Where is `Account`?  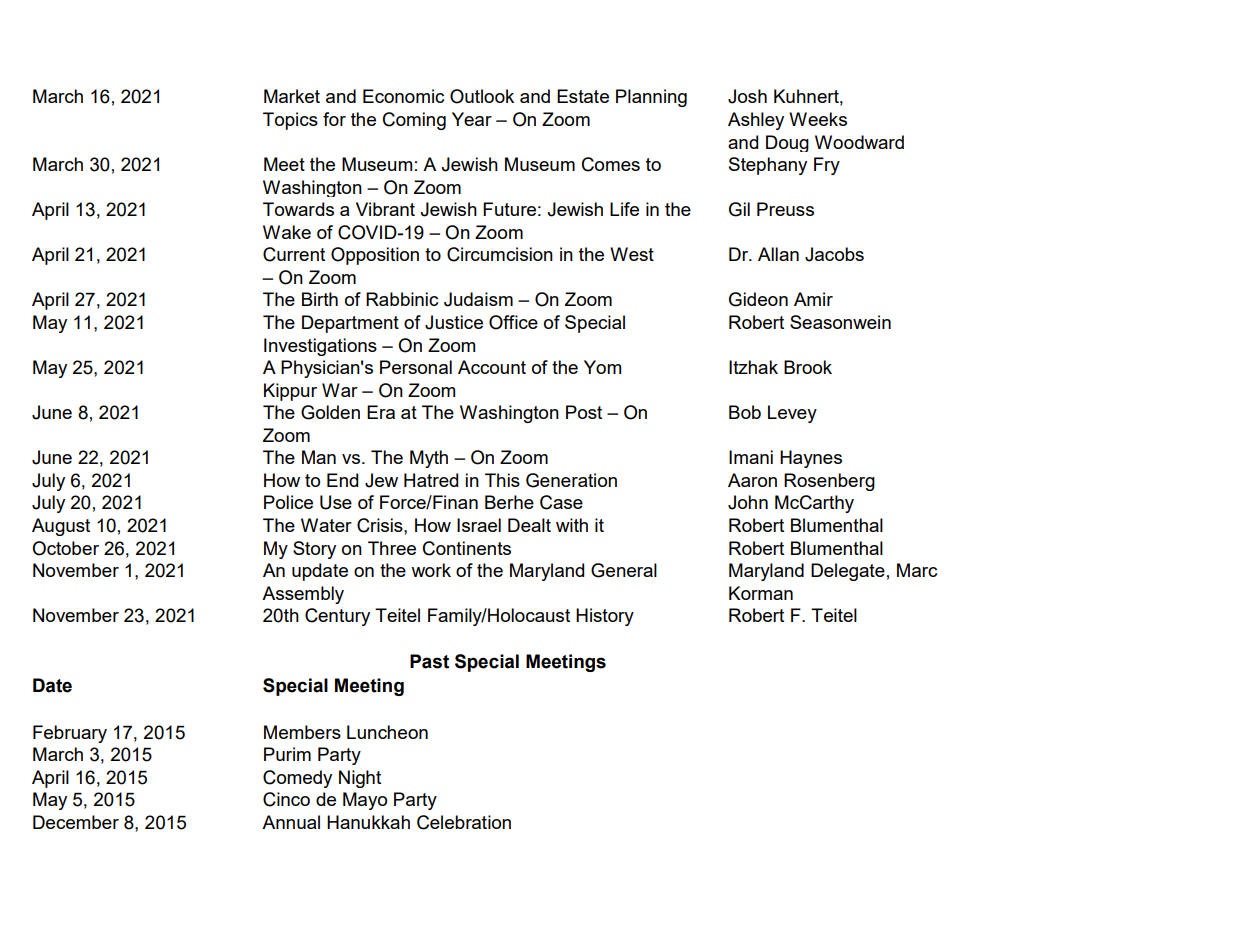 Account is located at coordinates (492, 367).
